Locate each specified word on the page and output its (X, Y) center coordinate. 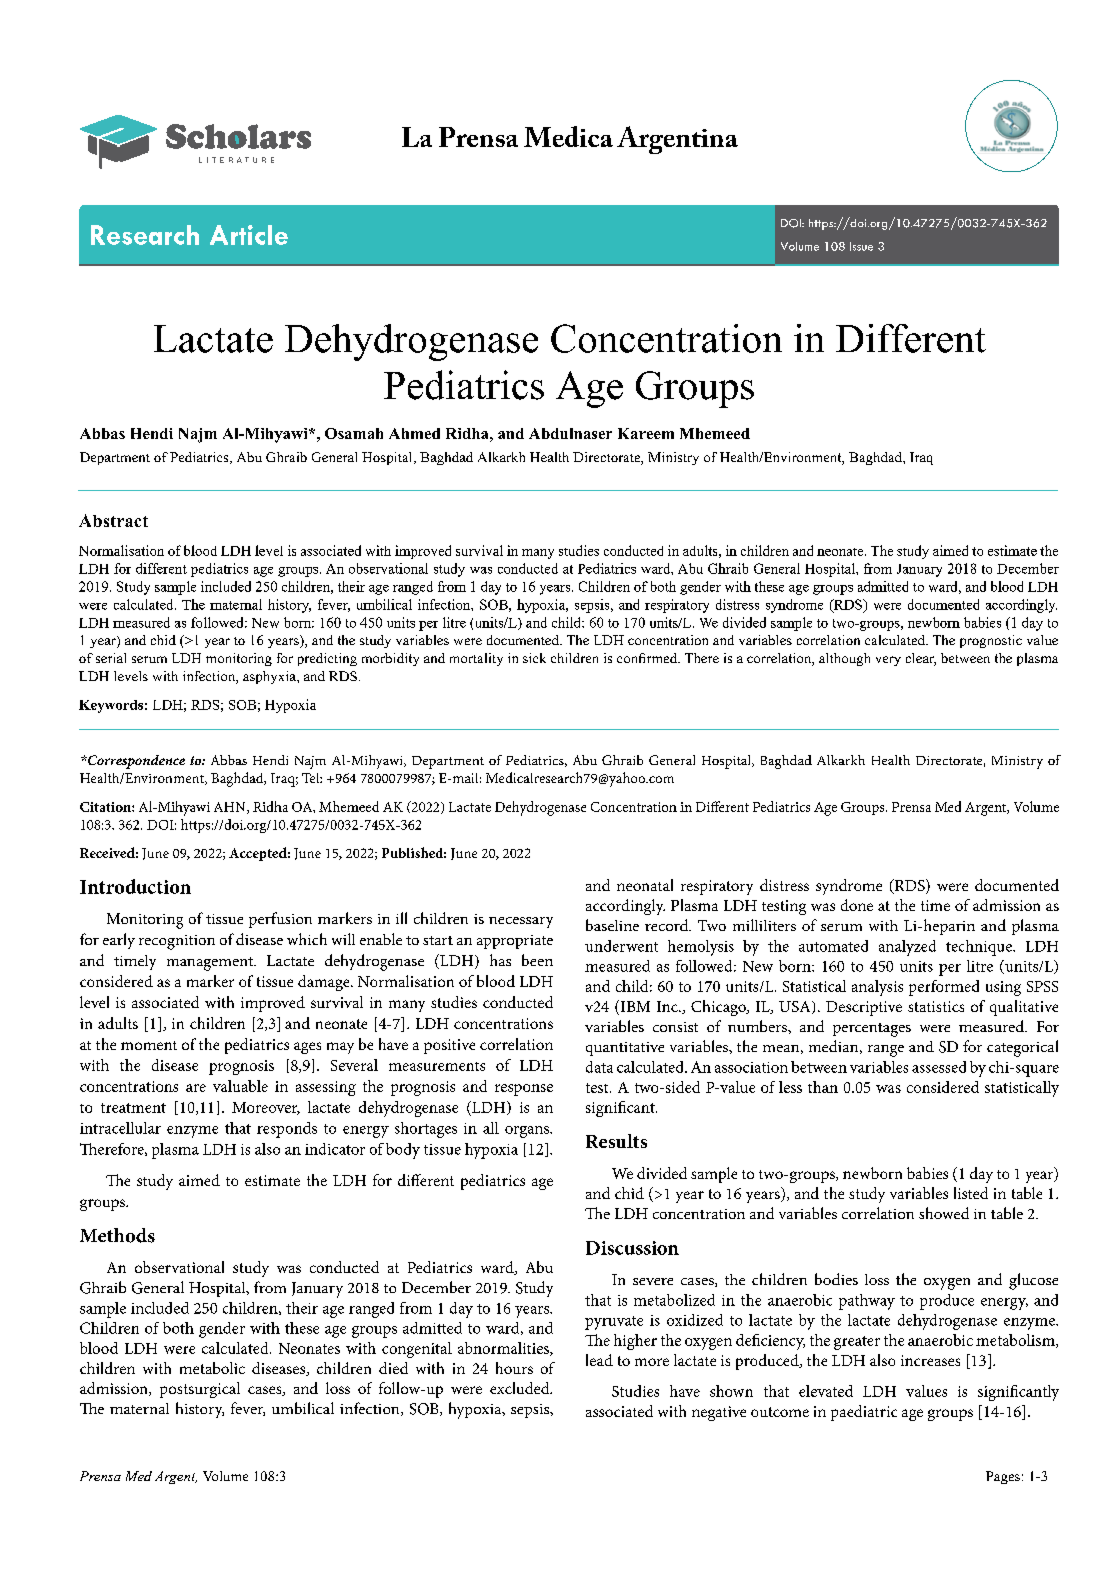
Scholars (238, 136)
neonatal (645, 885)
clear (921, 659)
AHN (231, 808)
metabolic (212, 1368)
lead (599, 1360)
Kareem (646, 433)
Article (249, 235)
